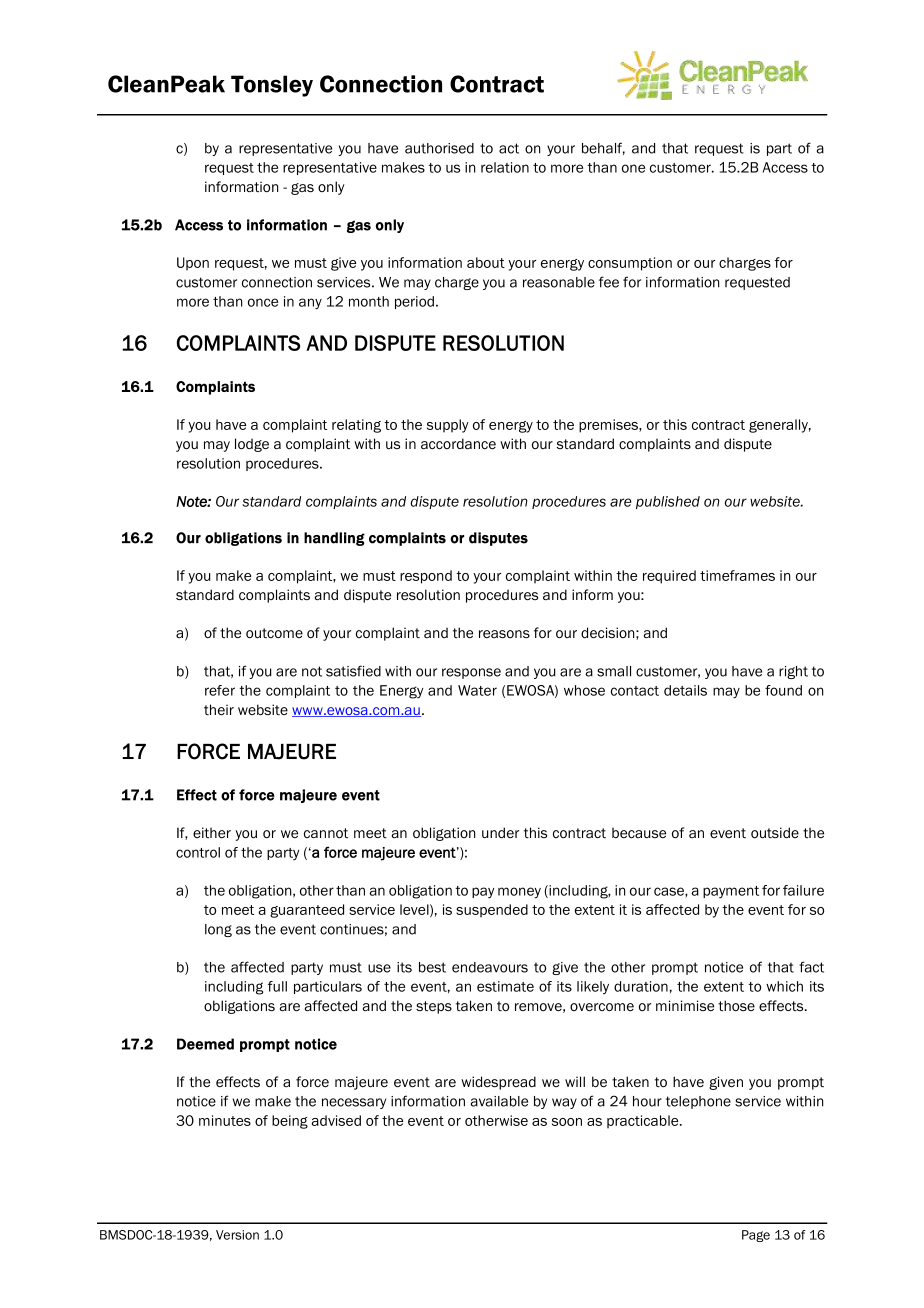 Image resolution: width=924 pixels, height=1308 pixels. Describe the element at coordinates (505, 167) in the screenshot. I see `relation` at that location.
